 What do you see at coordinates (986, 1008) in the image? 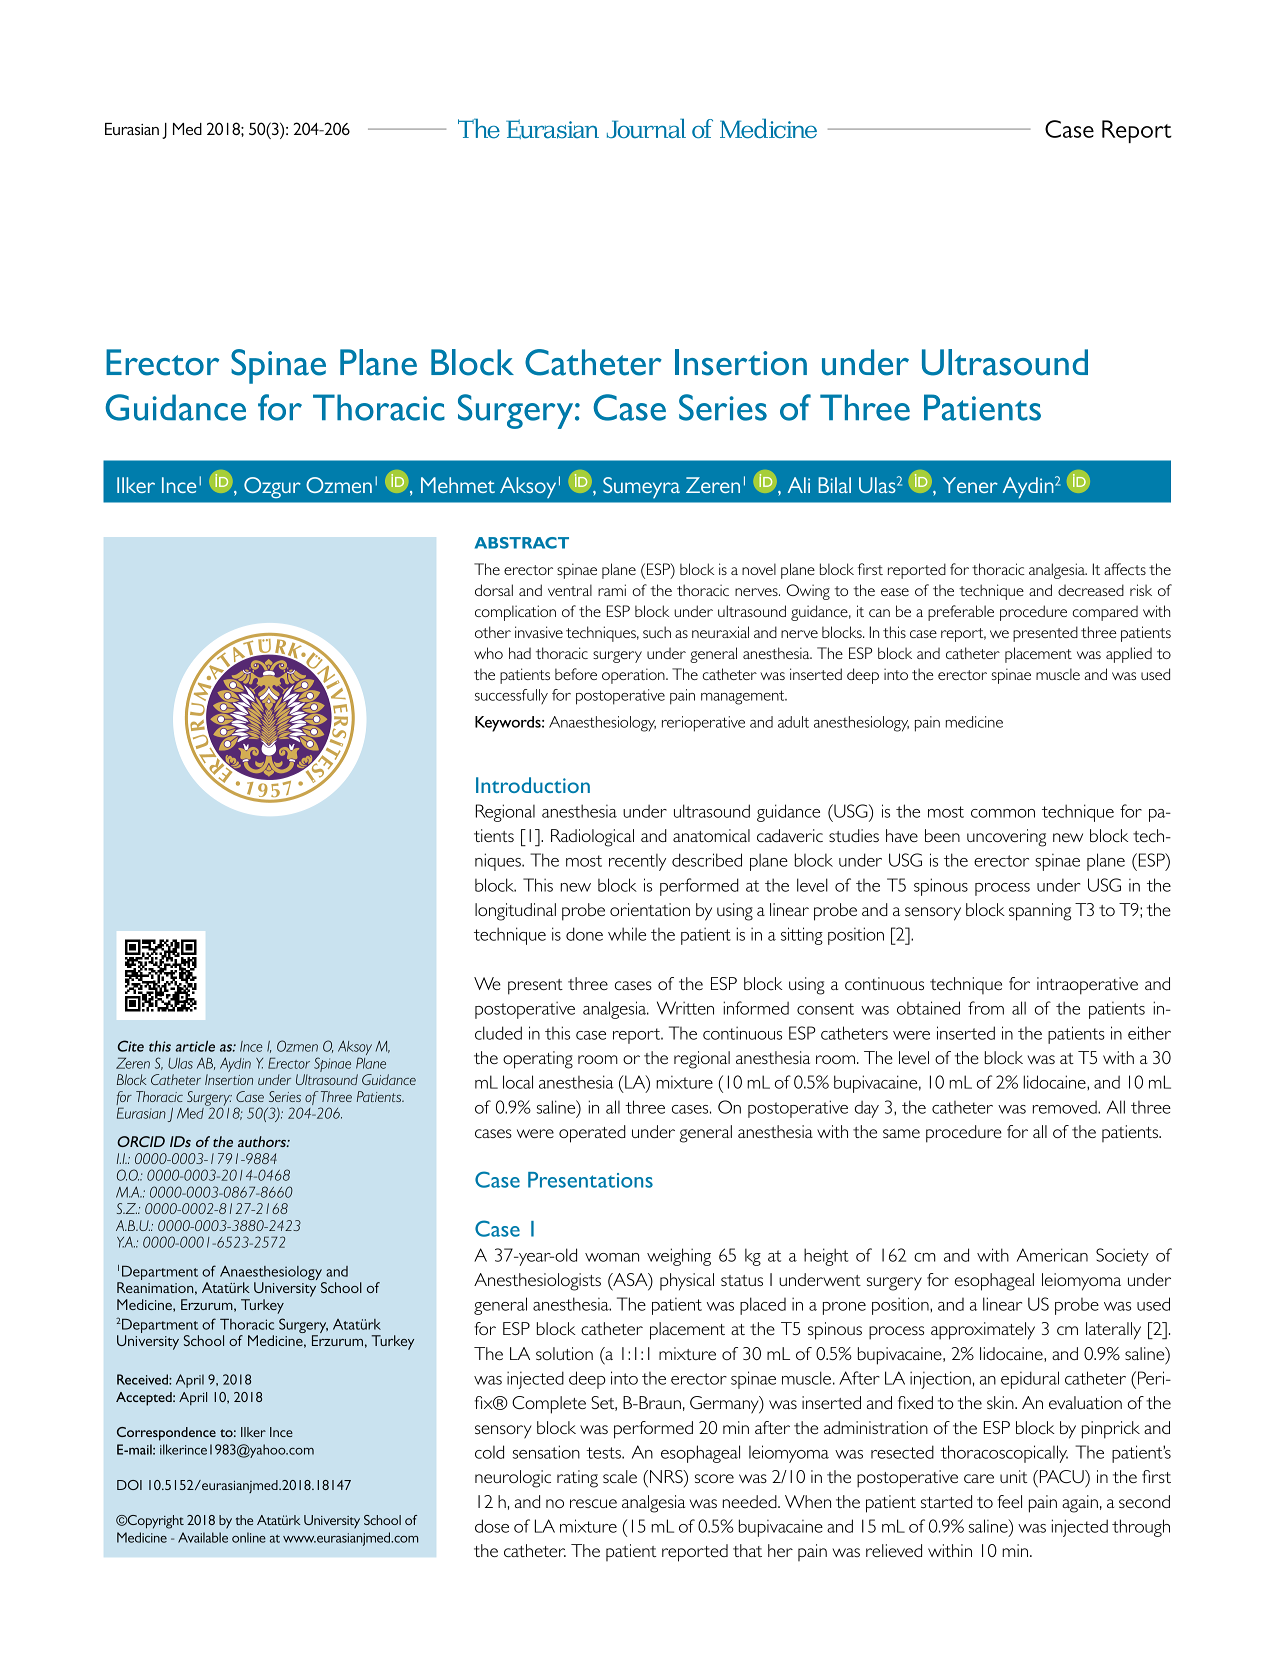
I see `from` at bounding box center [986, 1008].
